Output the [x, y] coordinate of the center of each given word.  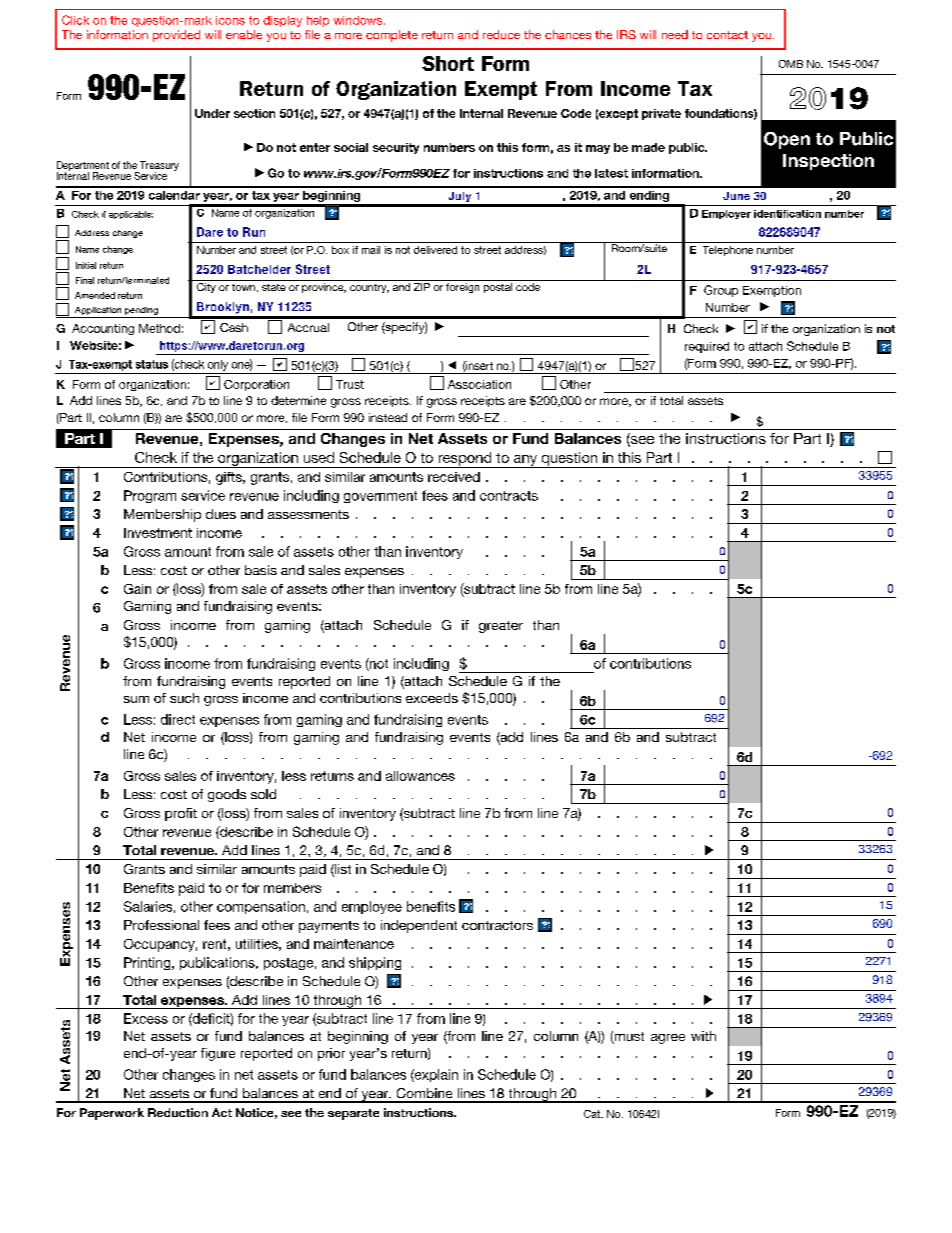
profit [181, 814]
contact [727, 35]
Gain [137, 589]
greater [501, 627]
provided [176, 36]
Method [159, 328]
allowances [420, 776]
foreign [462, 288]
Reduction [178, 1112]
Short [448, 63]
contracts [509, 496]
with [703, 1036]
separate [353, 1114]
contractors [497, 925]
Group [721, 291]
